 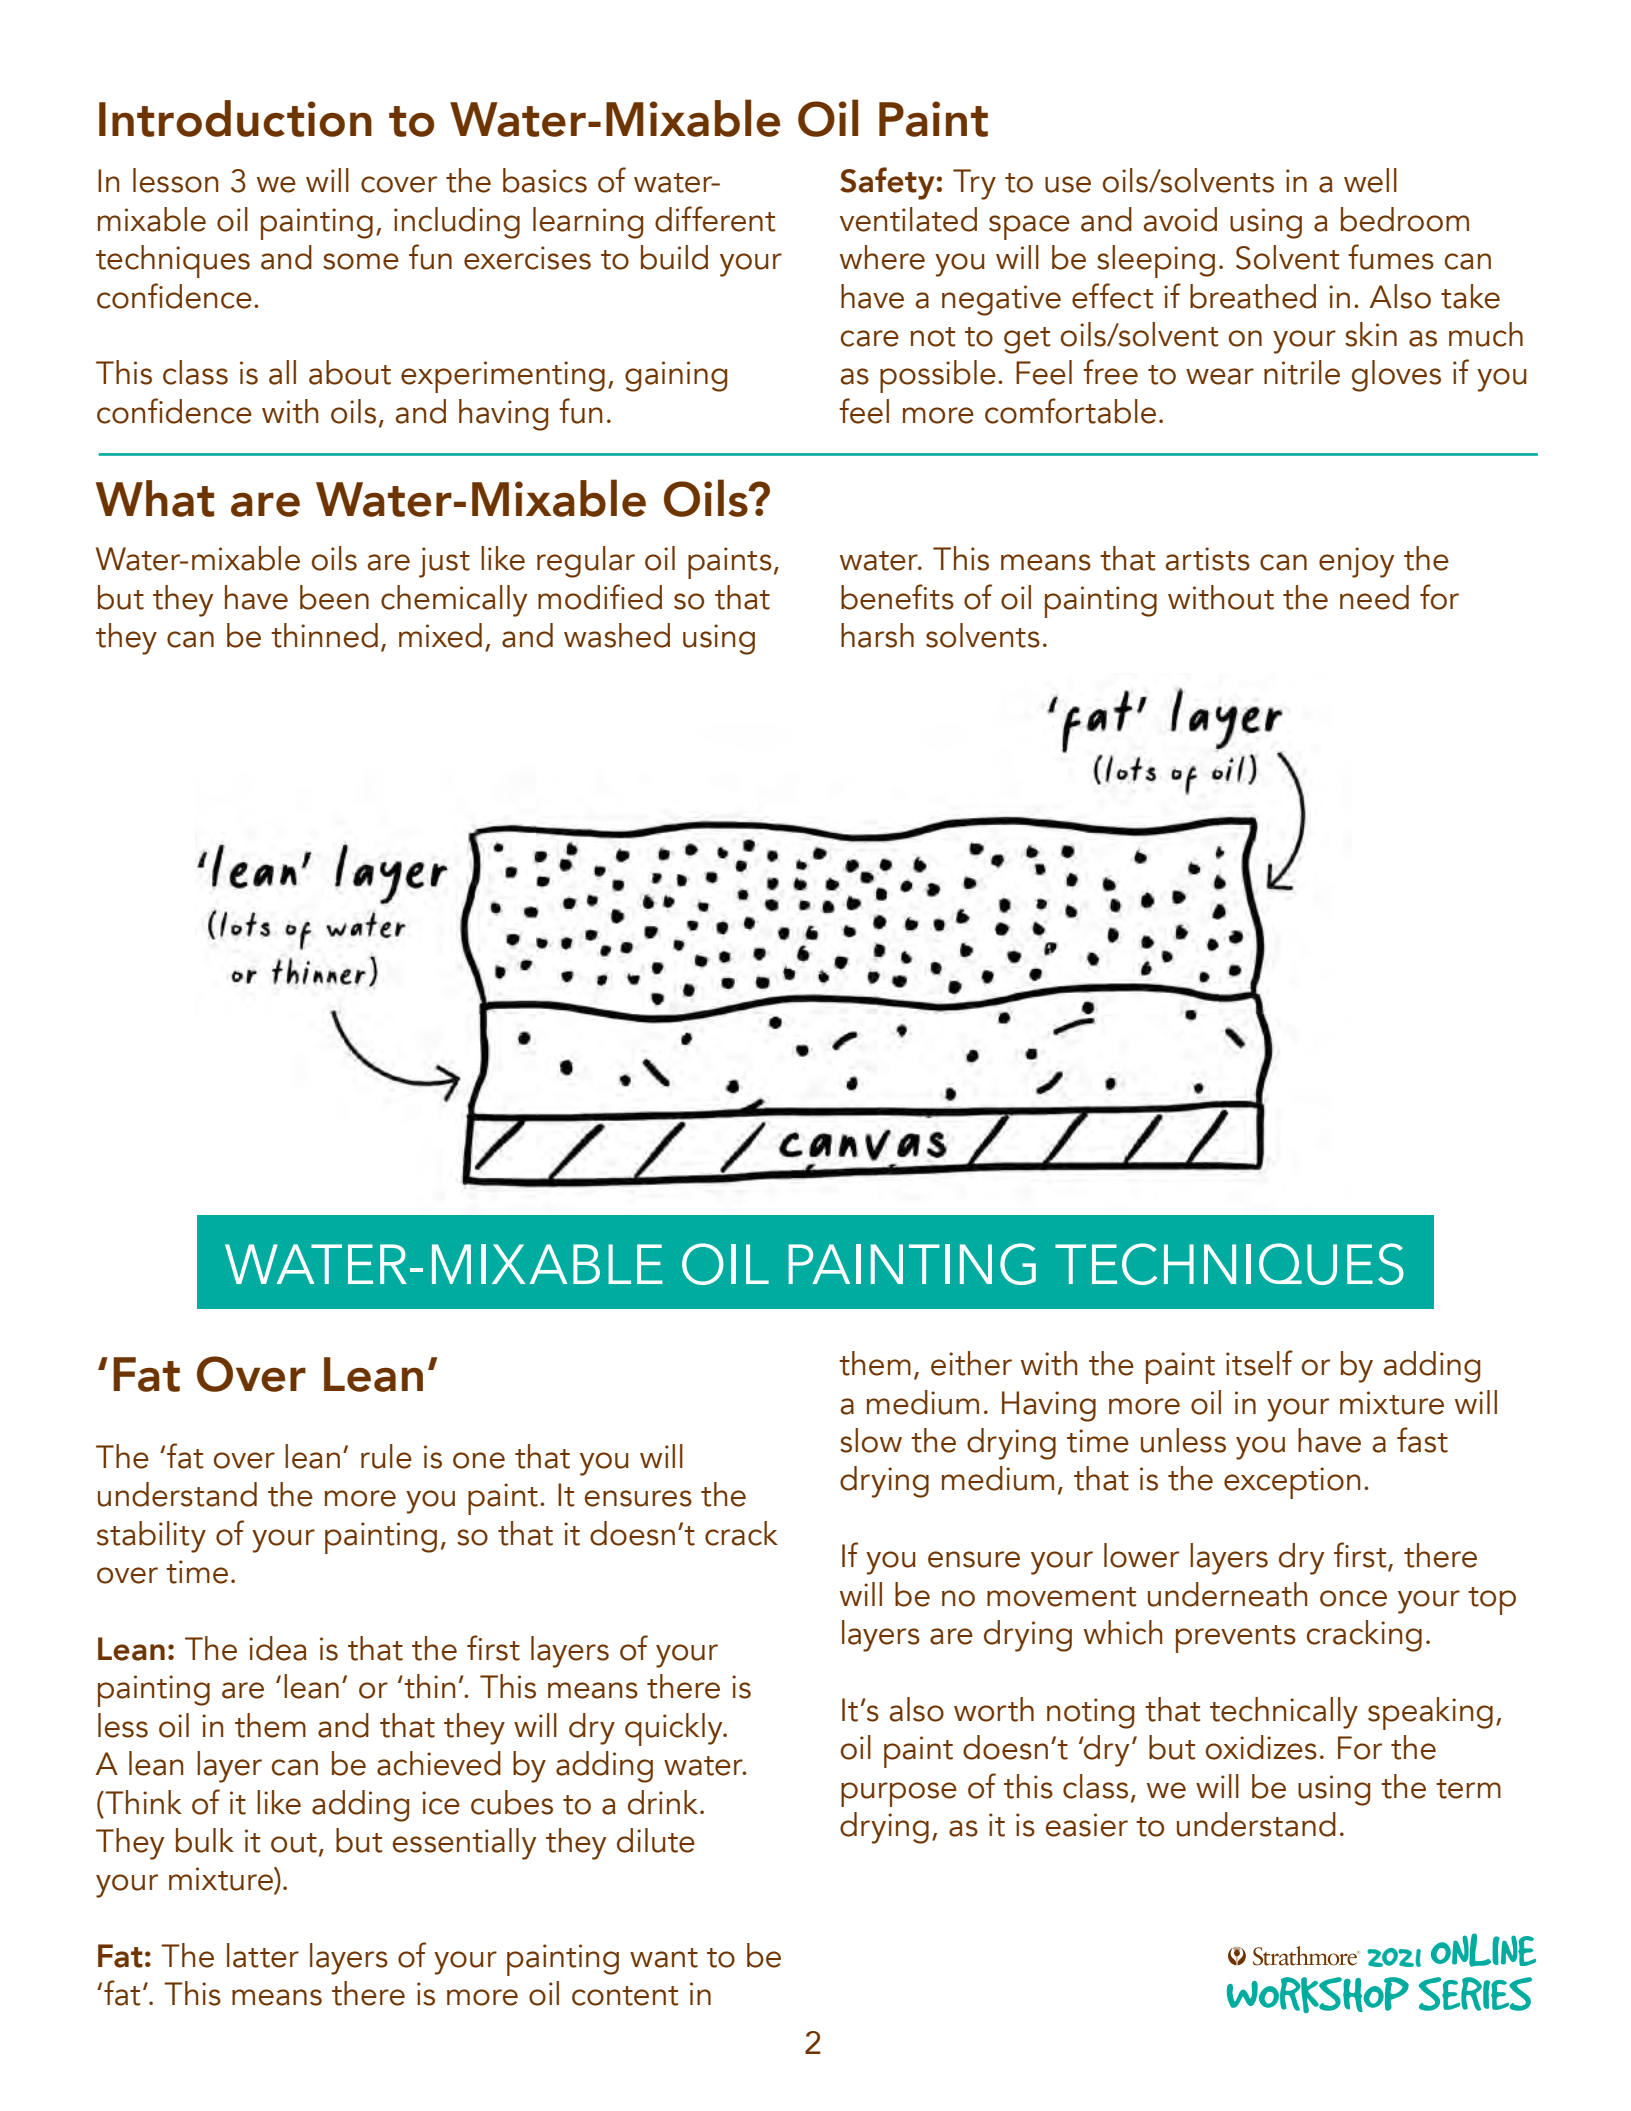 What do you see at coordinates (235, 118) in the screenshot?
I see `Introduction` at bounding box center [235, 118].
